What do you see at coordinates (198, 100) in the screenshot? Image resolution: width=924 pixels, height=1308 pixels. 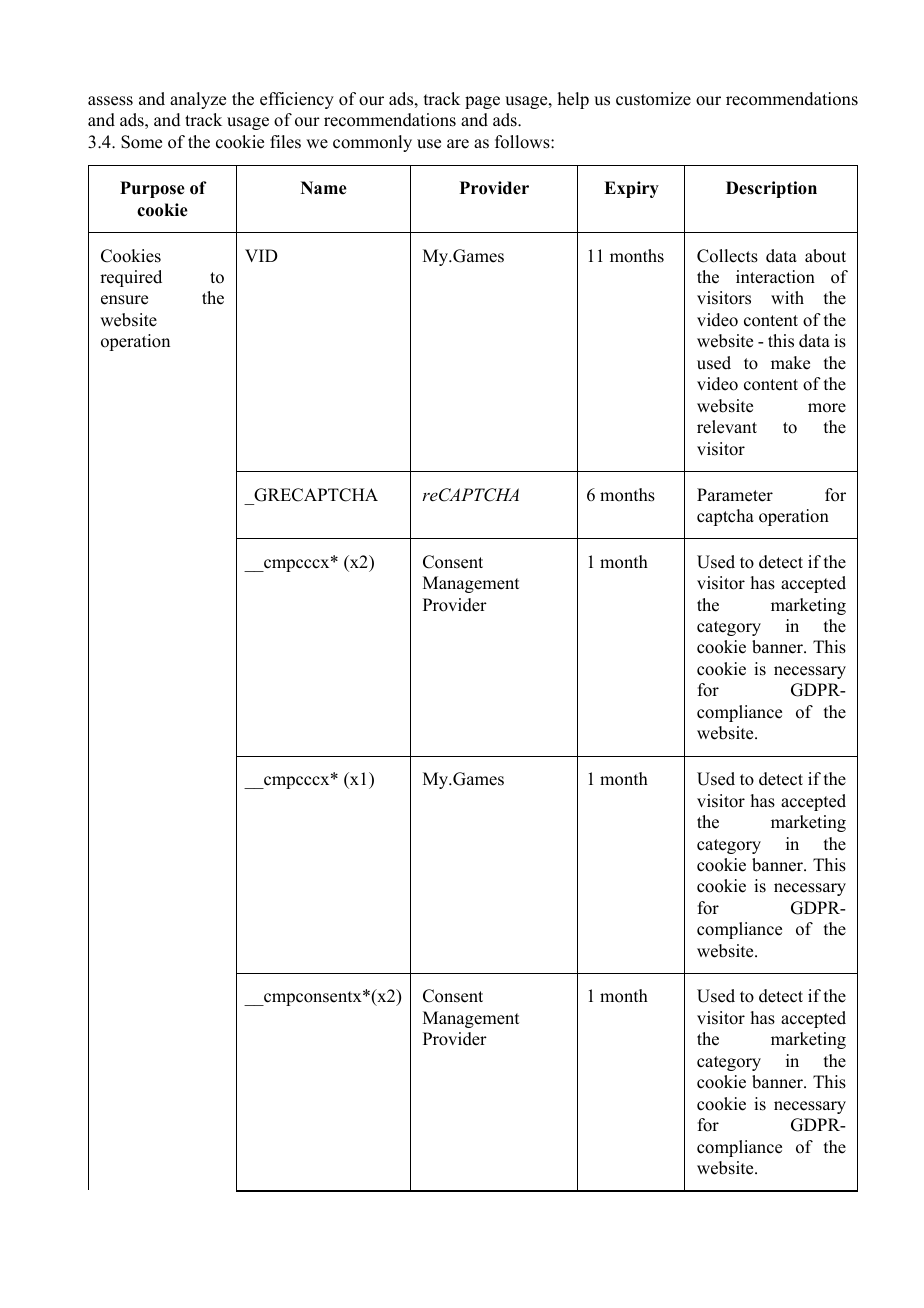 I see `analyze` at bounding box center [198, 100].
